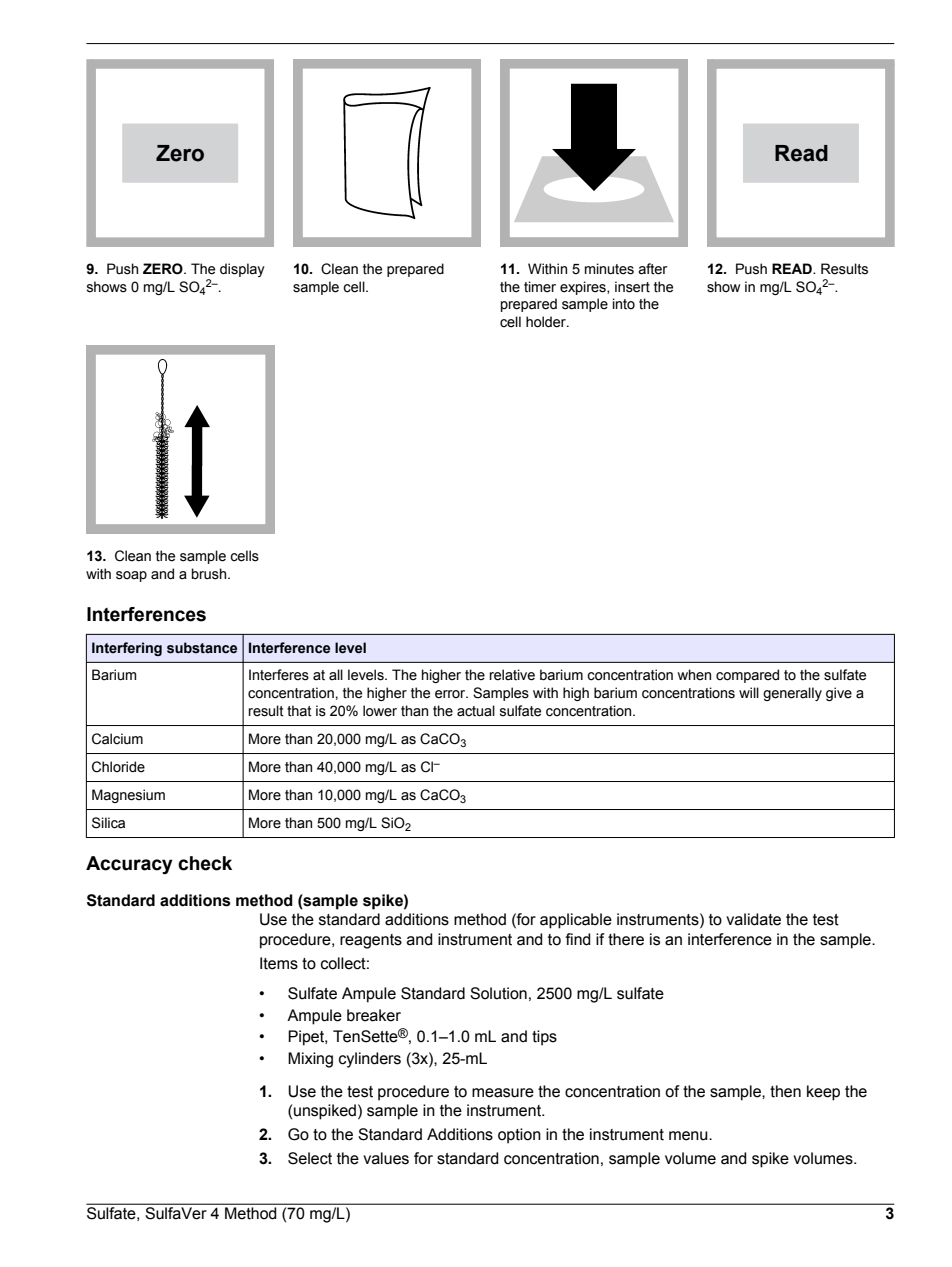  What do you see at coordinates (498, 993) in the image?
I see `Solution` at bounding box center [498, 993].
